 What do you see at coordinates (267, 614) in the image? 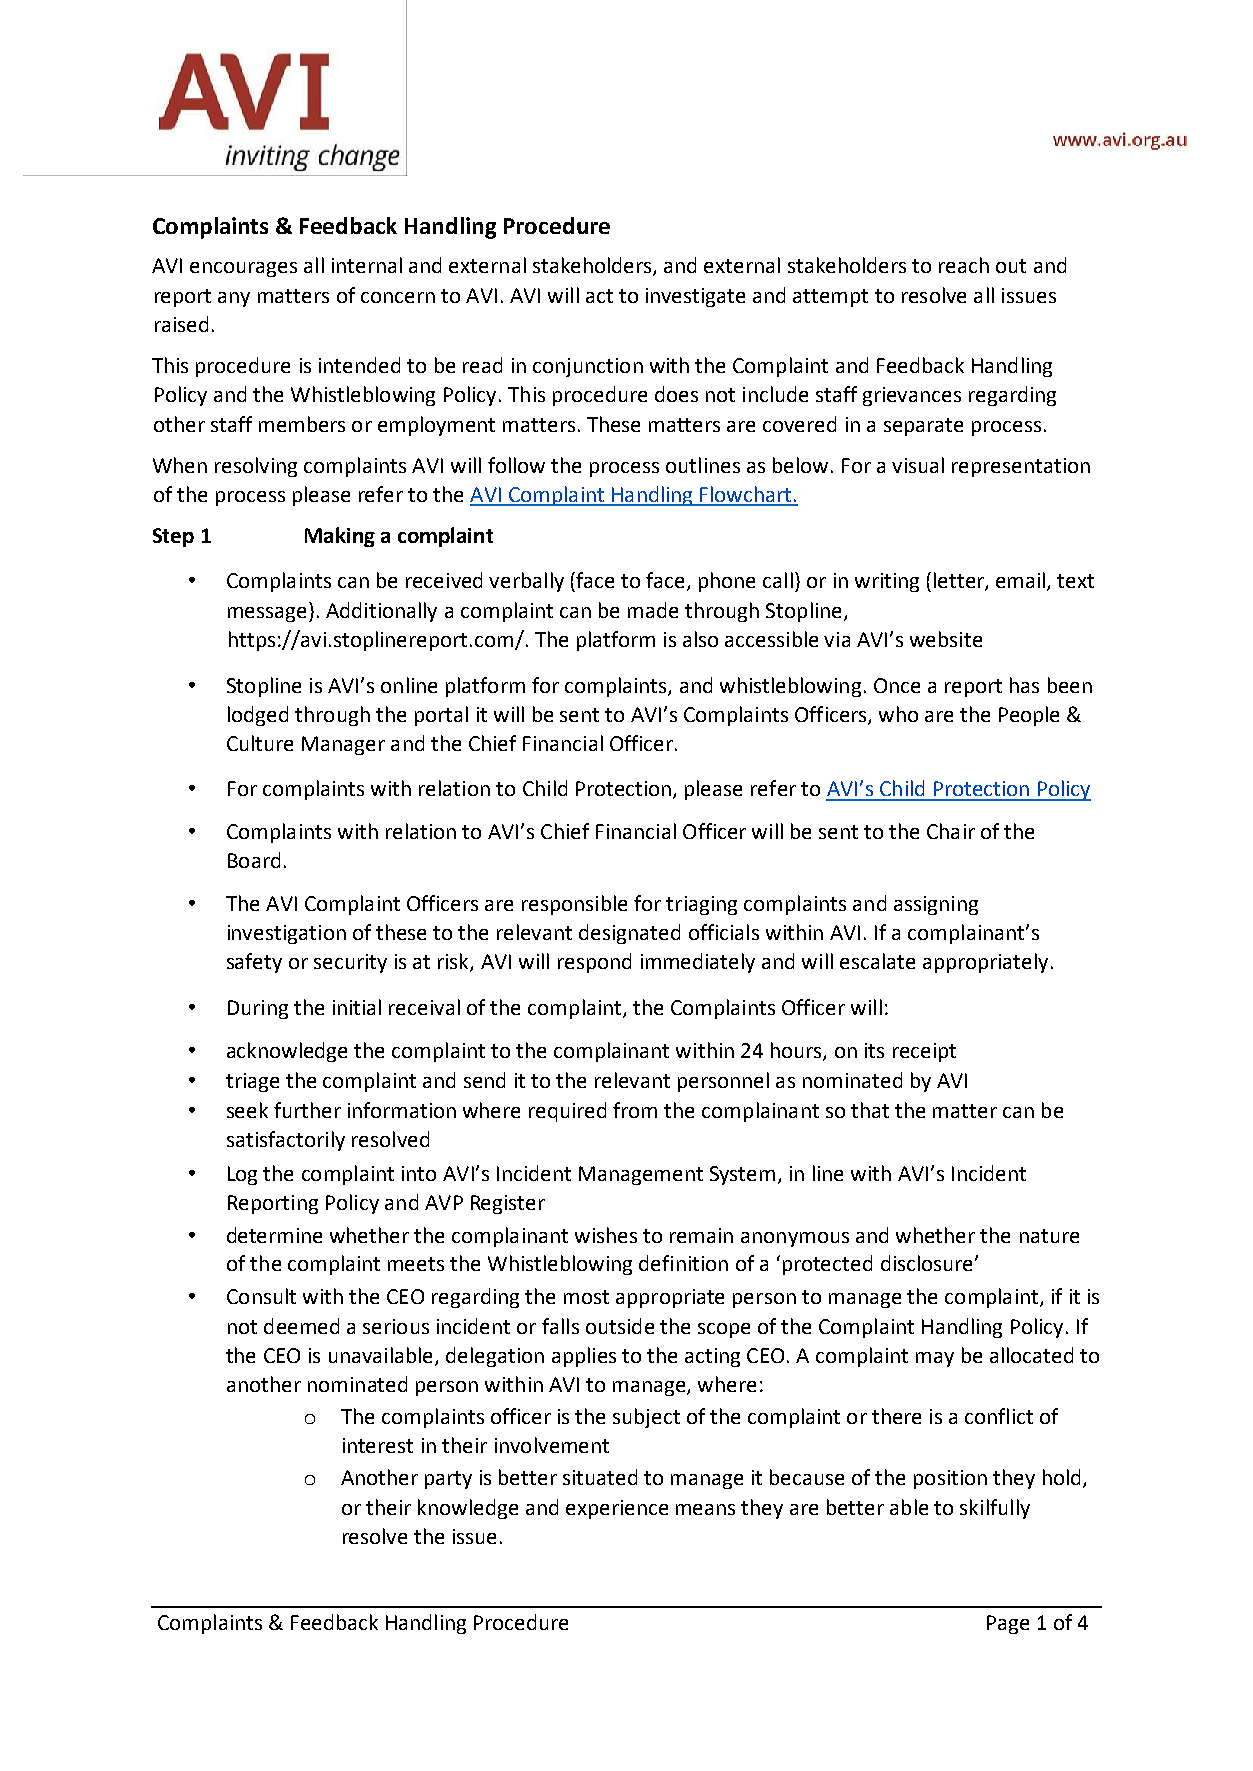
I see `message` at bounding box center [267, 614].
